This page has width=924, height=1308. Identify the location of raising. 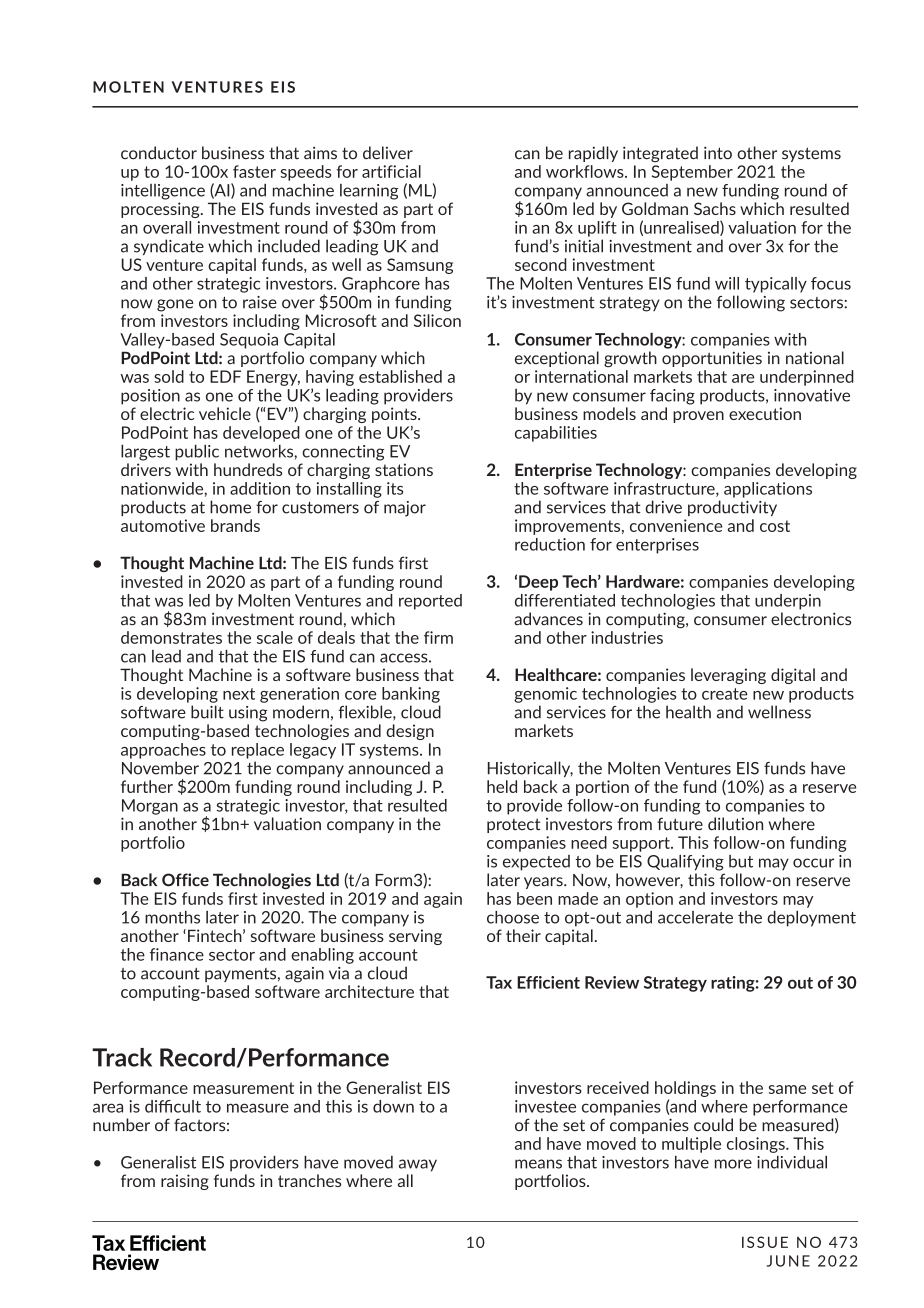
(185, 1182).
